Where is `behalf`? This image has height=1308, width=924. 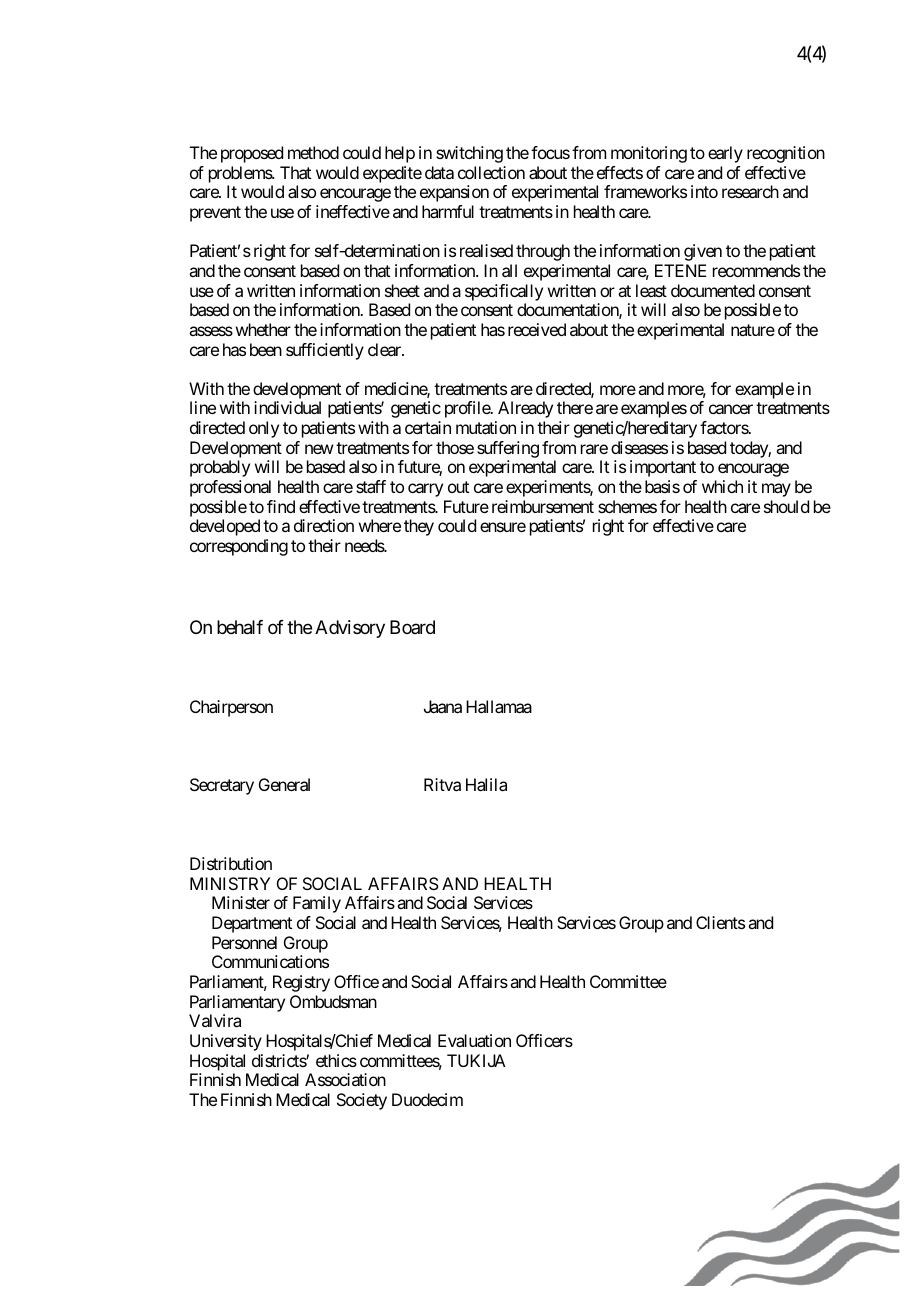
behalf is located at coordinates (240, 627).
